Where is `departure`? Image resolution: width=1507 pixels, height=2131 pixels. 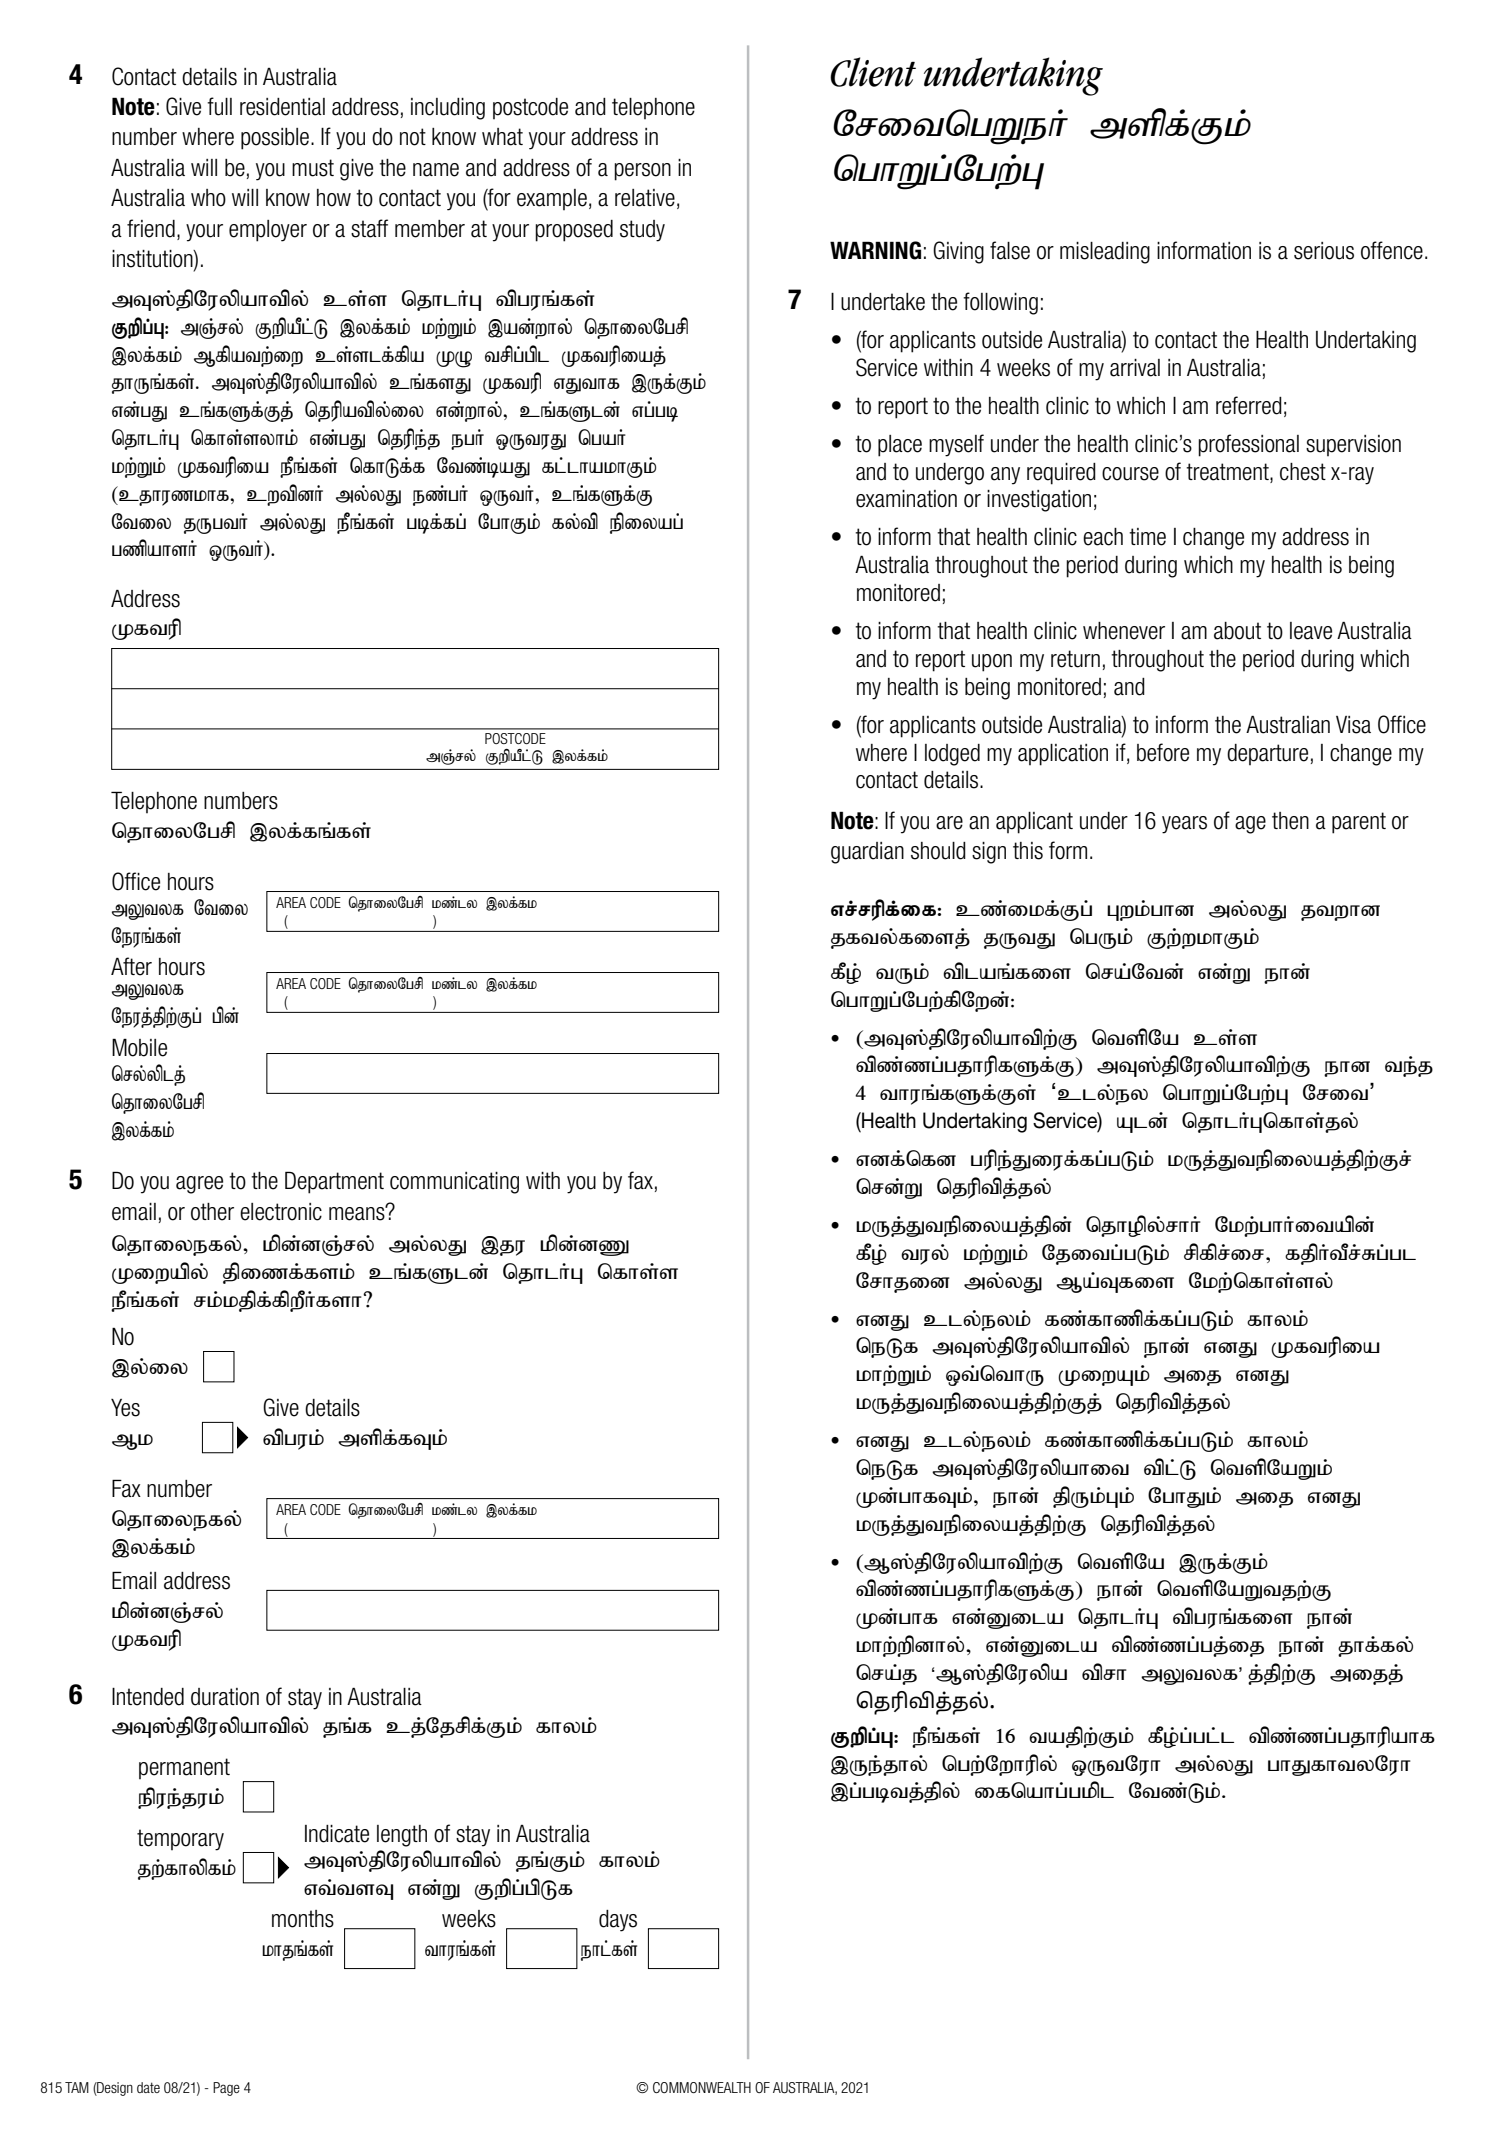 departure is located at coordinates (1267, 754).
